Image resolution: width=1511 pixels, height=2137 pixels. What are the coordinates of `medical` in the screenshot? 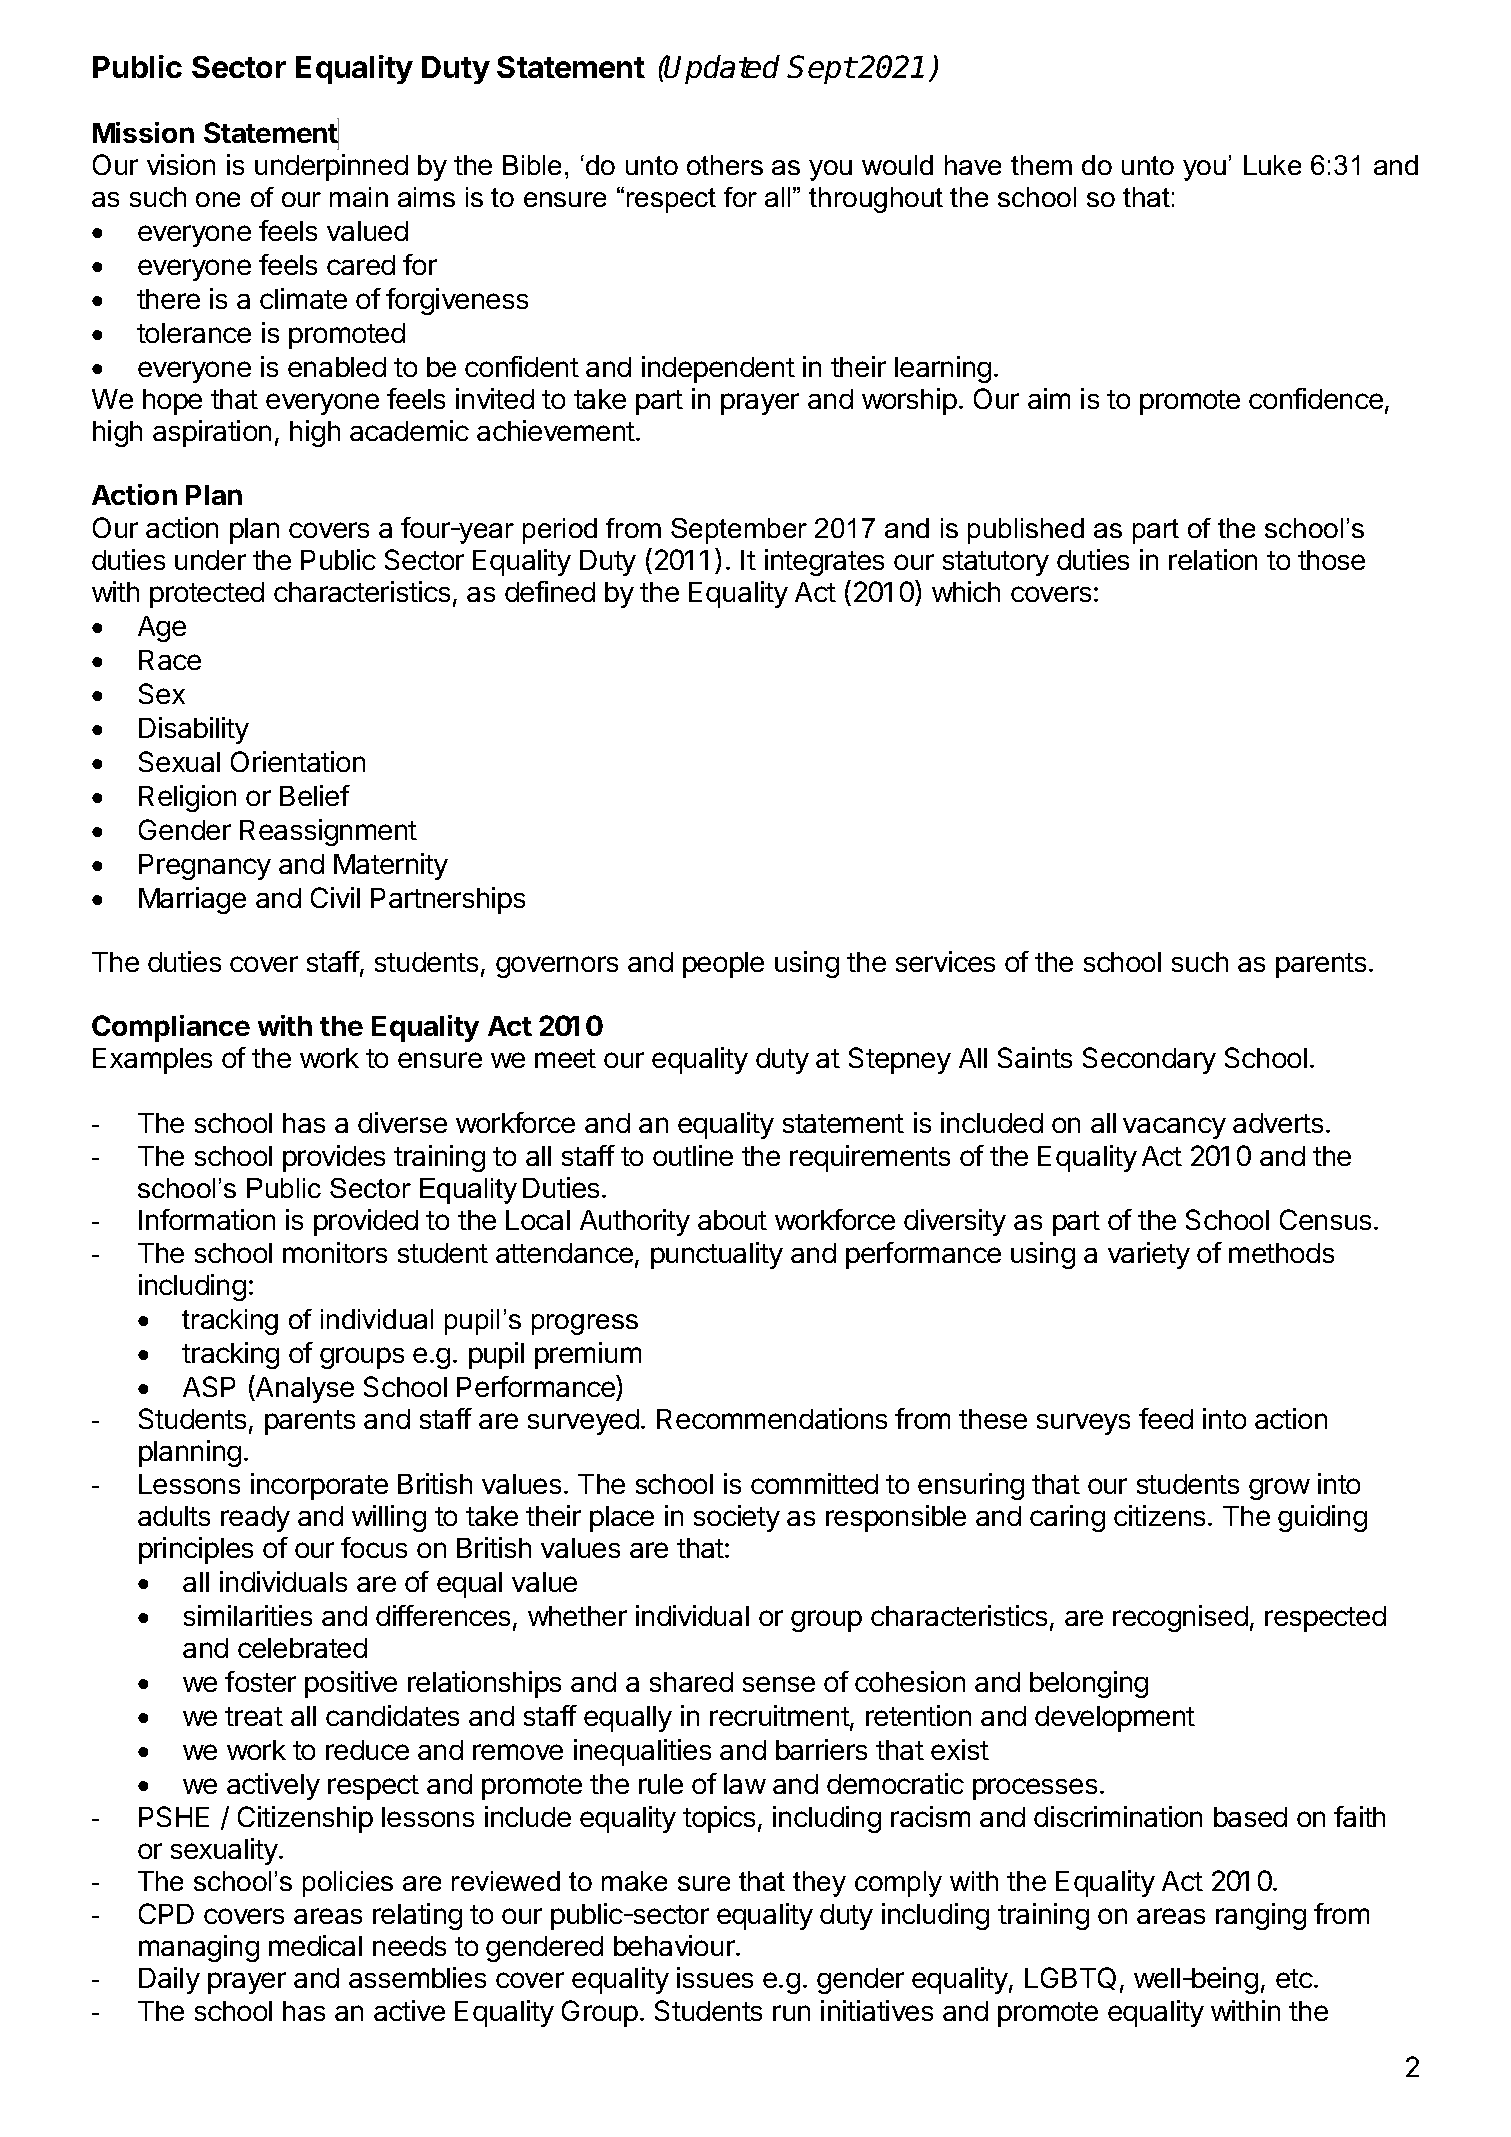 It's located at (315, 1945).
